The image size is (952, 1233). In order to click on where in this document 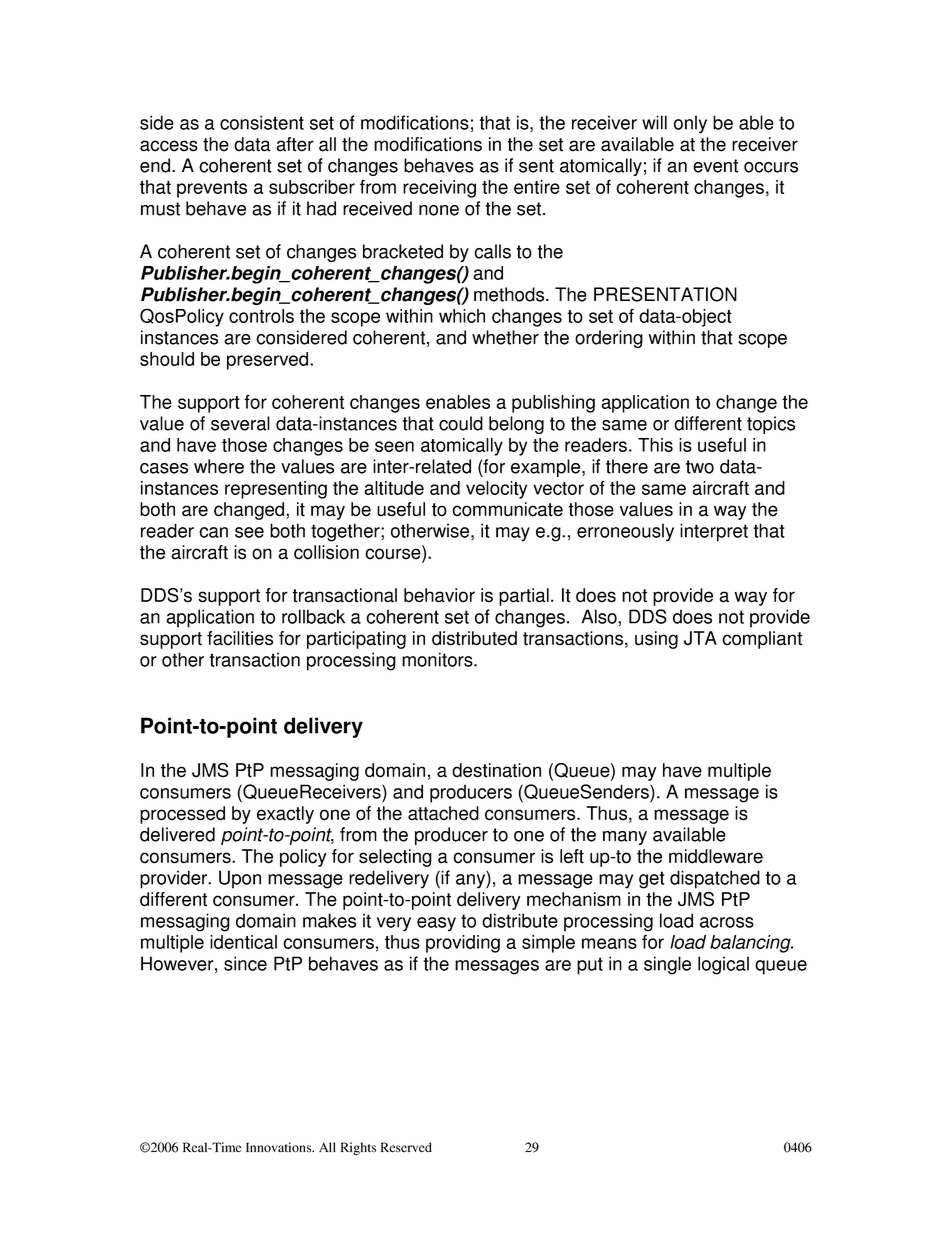, I will do `click(219, 466)`.
